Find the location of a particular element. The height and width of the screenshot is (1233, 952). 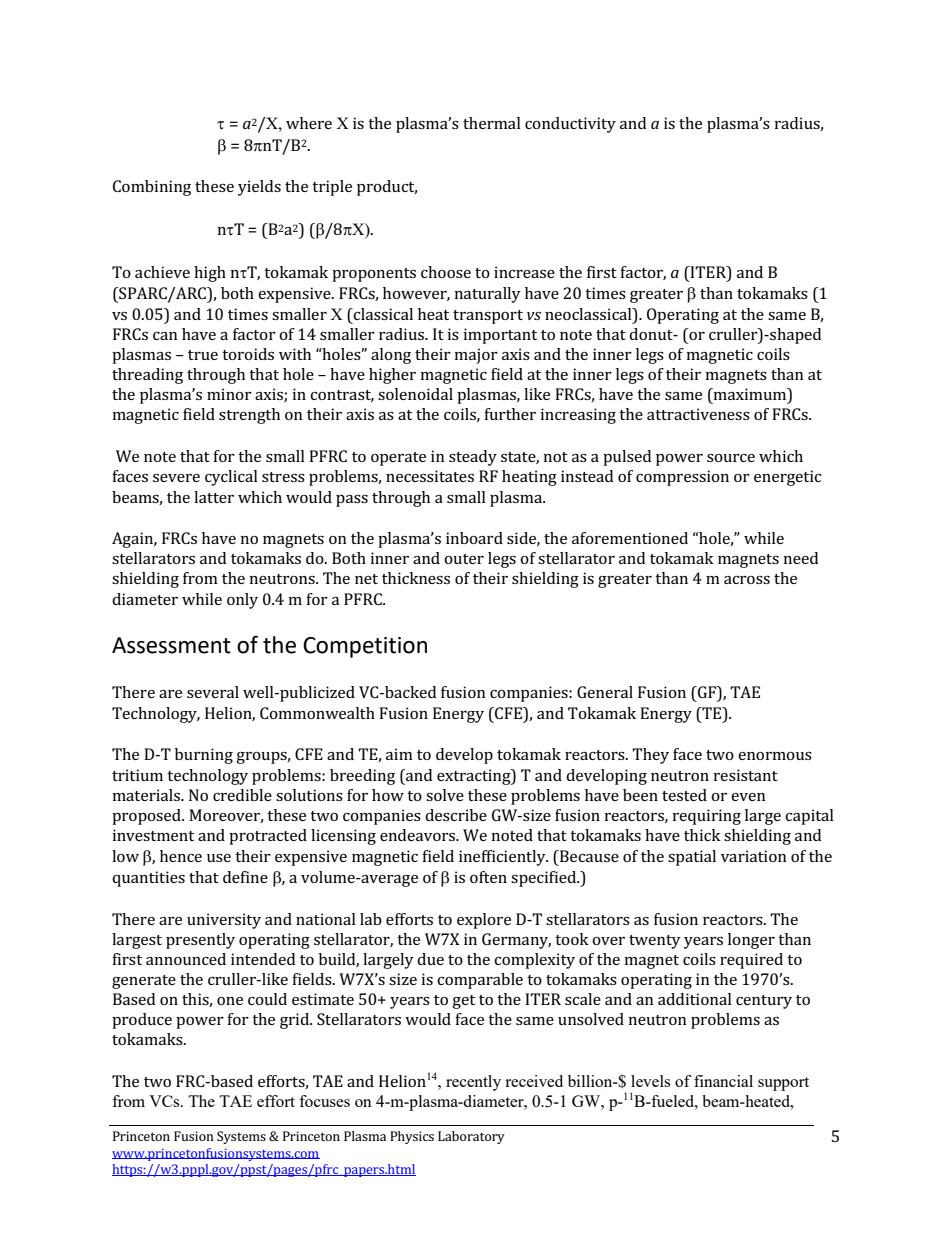

conductivity is located at coordinates (570, 125).
